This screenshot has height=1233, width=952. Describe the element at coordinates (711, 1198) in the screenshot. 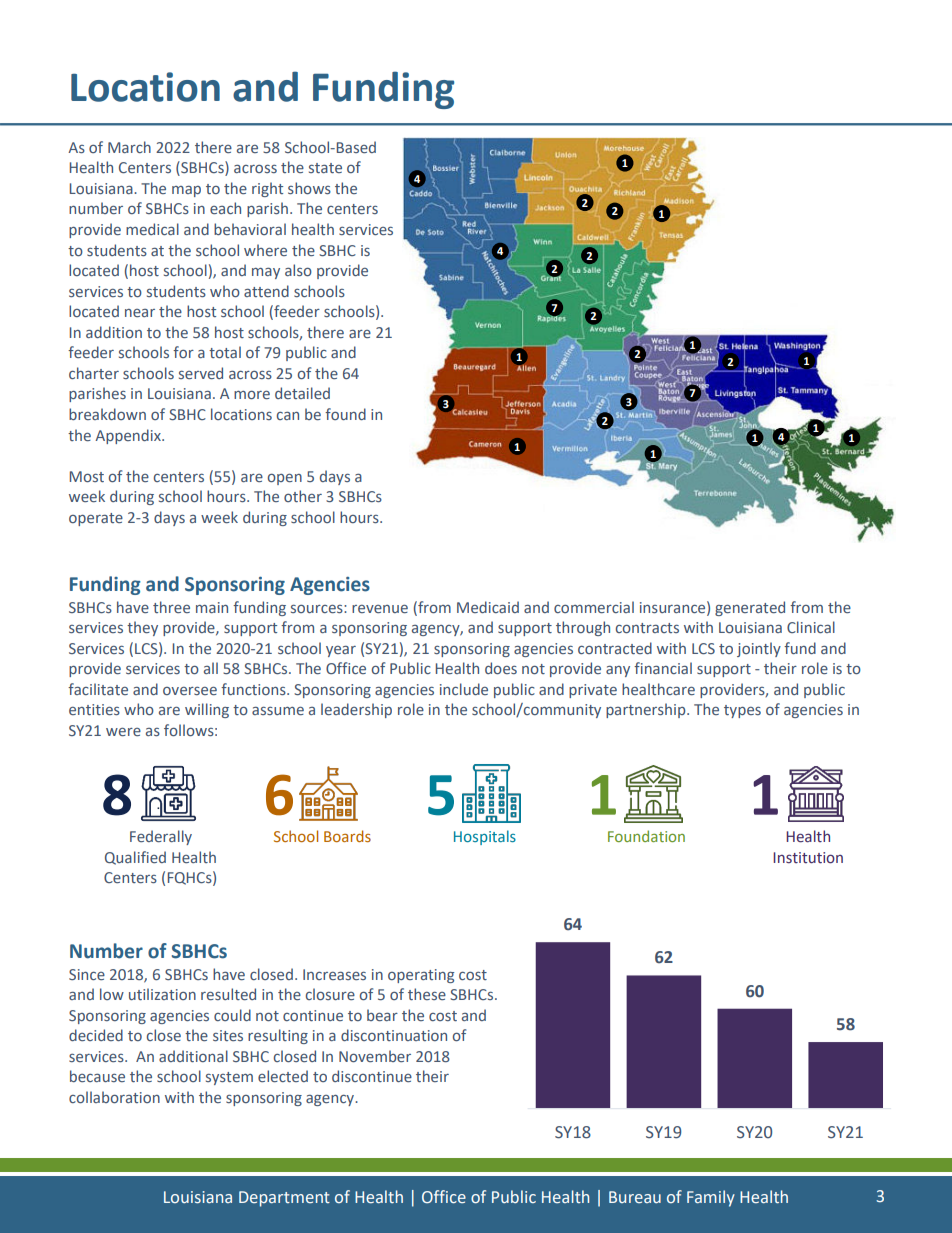

I see `Family` at that location.
